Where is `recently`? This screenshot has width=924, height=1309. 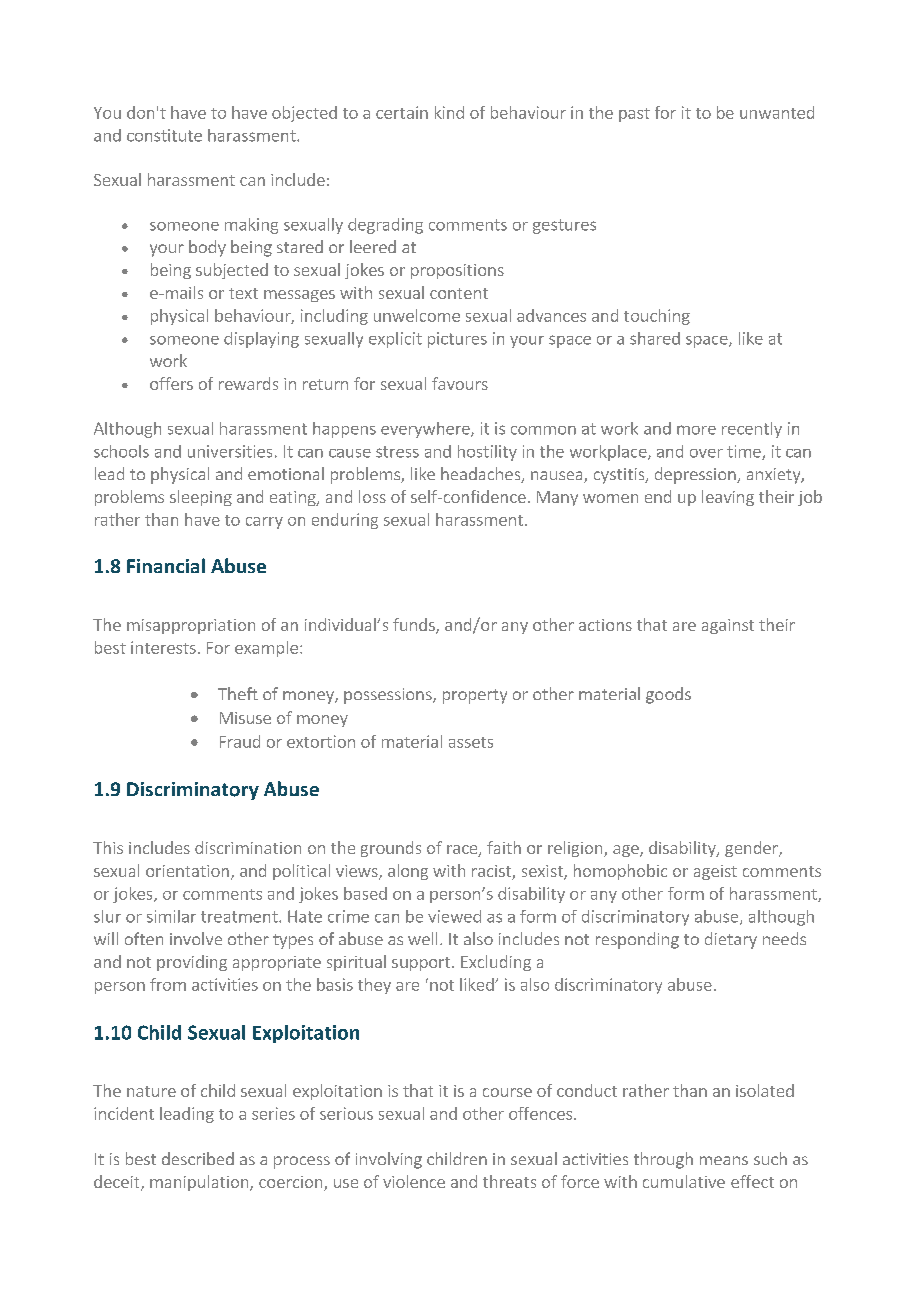 recently is located at coordinates (752, 430).
